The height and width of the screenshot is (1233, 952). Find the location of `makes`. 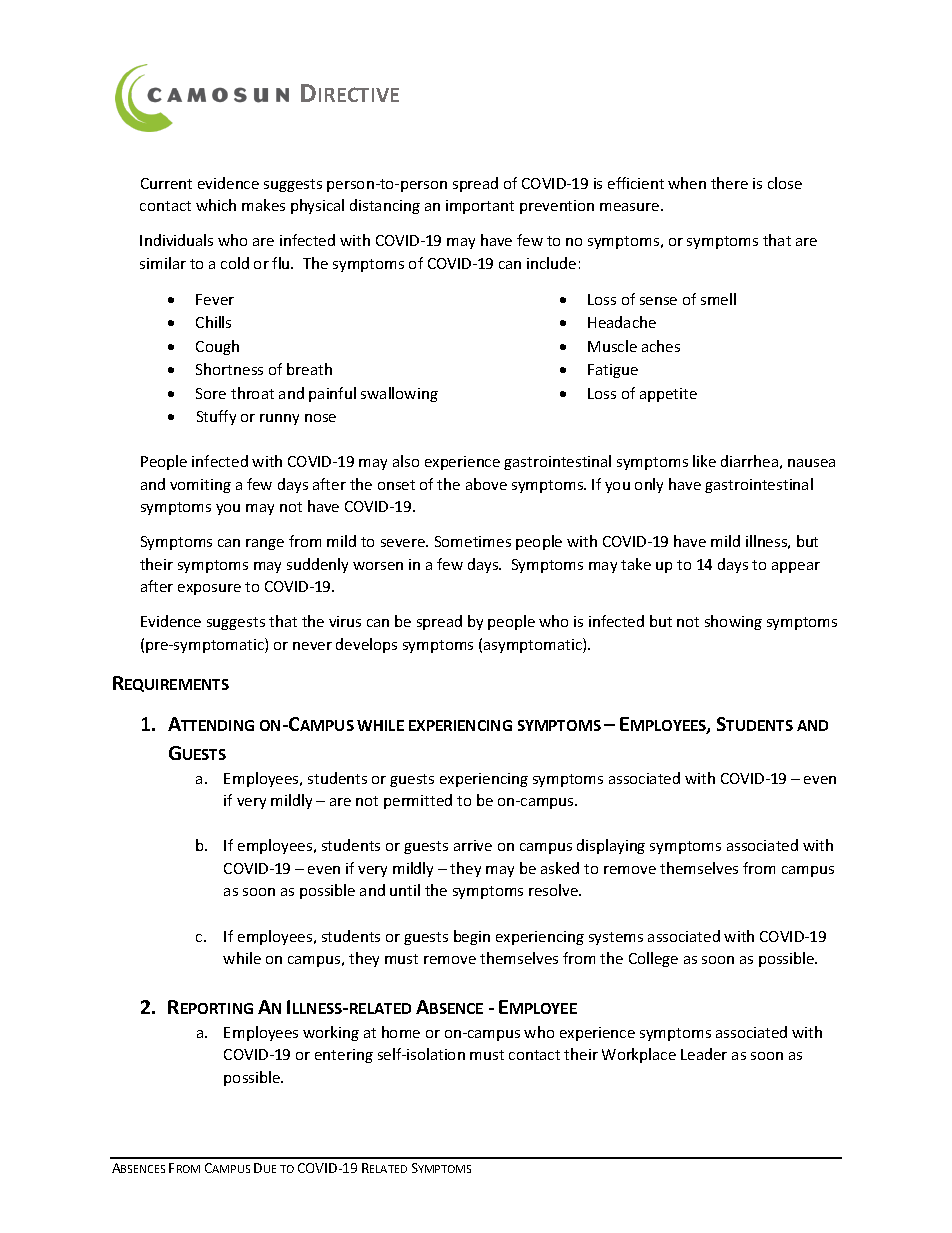

makes is located at coordinates (263, 205).
